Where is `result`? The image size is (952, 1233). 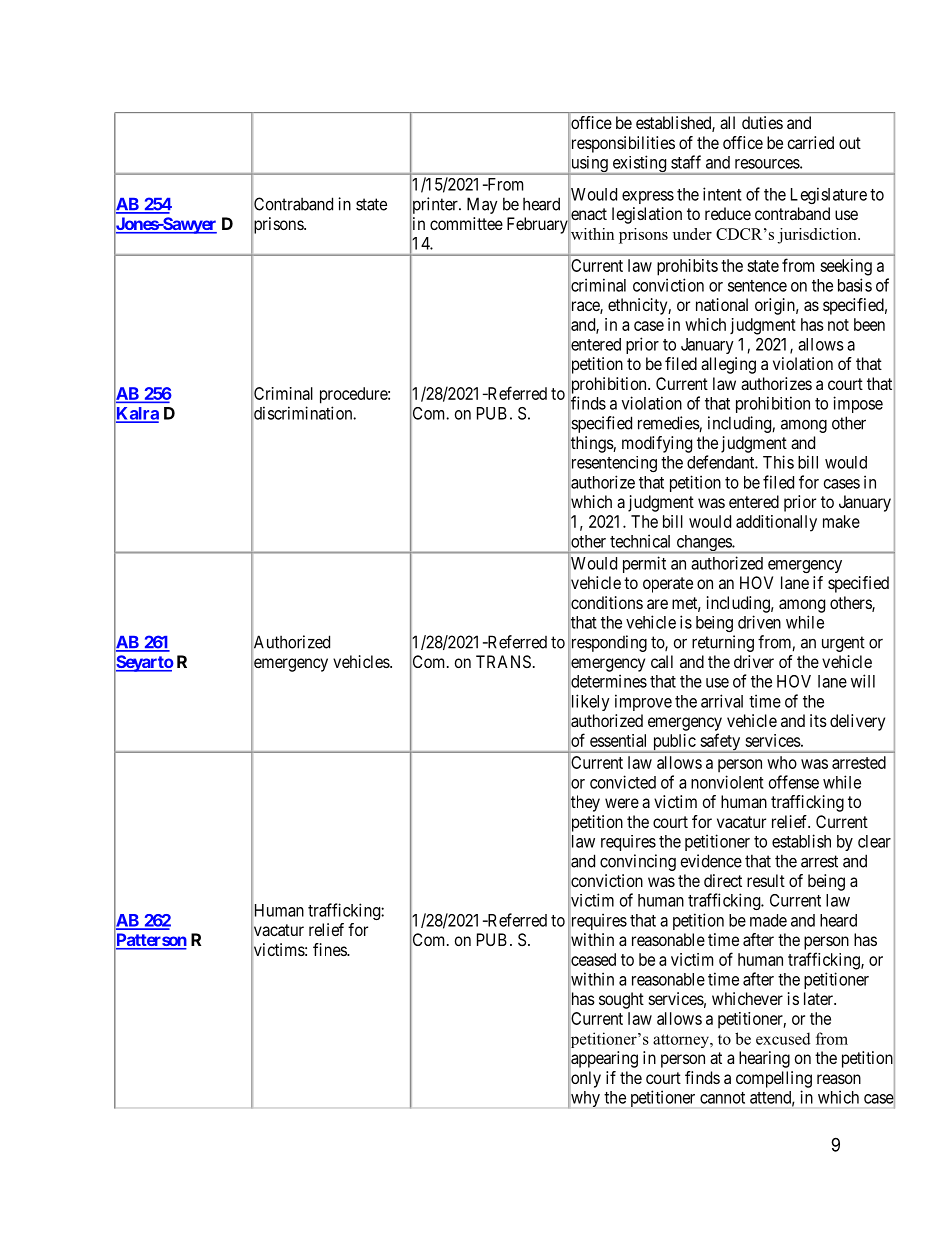 result is located at coordinates (766, 880).
